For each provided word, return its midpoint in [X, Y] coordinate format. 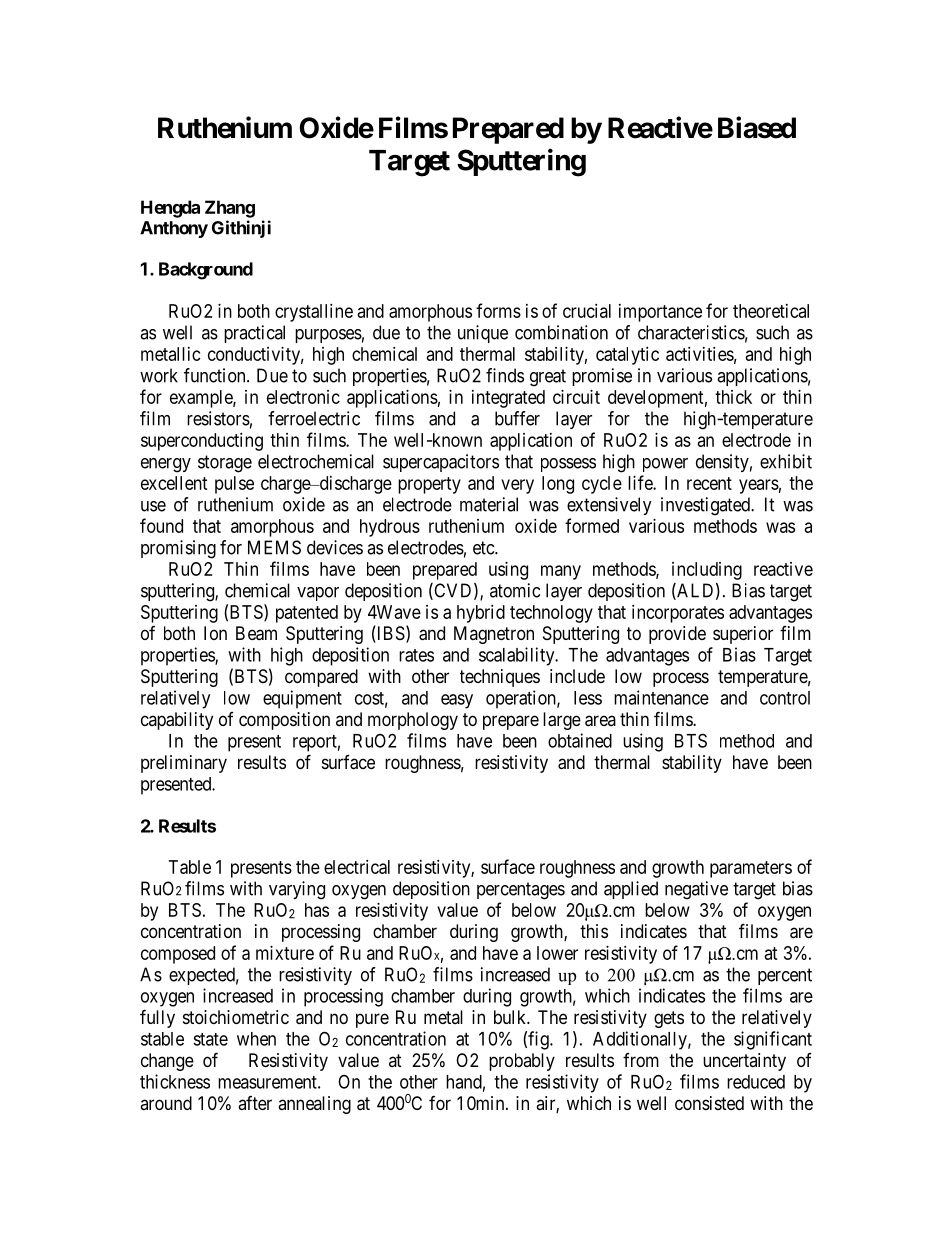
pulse [234, 485]
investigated [706, 506]
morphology [413, 721]
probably [522, 1062]
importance [660, 313]
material [489, 504]
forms [498, 310]
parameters [751, 869]
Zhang [230, 209]
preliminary [184, 764]
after [255, 1103]
